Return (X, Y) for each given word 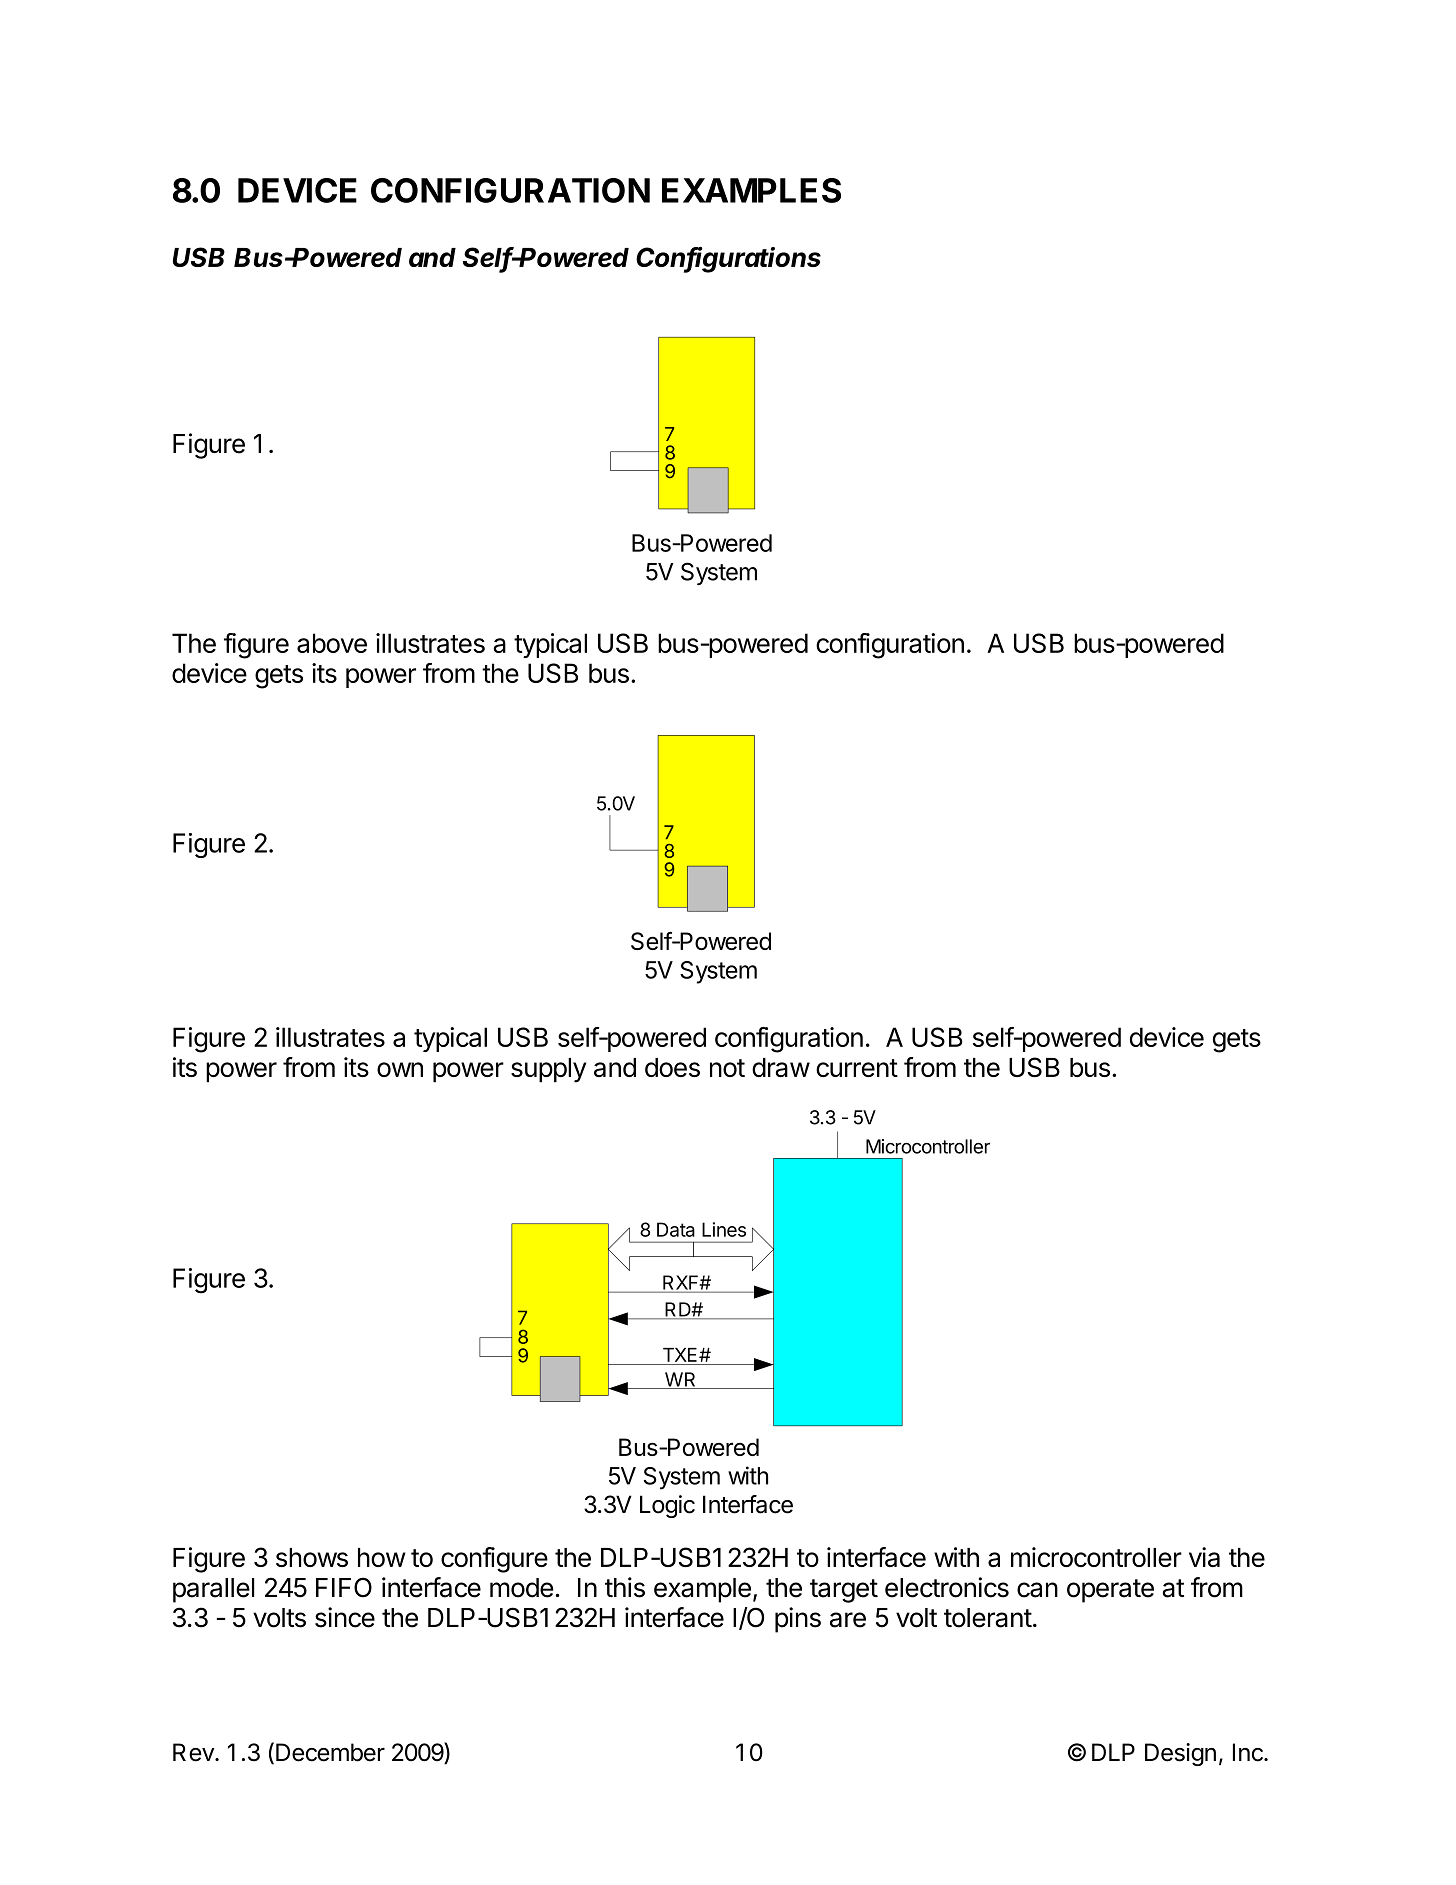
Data (676, 1229)
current (857, 1068)
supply (548, 1070)
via (1204, 1557)
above (332, 643)
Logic (667, 1506)
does (672, 1067)
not (727, 1068)
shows (312, 1557)
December (330, 1752)
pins (798, 1620)
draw (781, 1067)
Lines (724, 1229)
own (400, 1069)
